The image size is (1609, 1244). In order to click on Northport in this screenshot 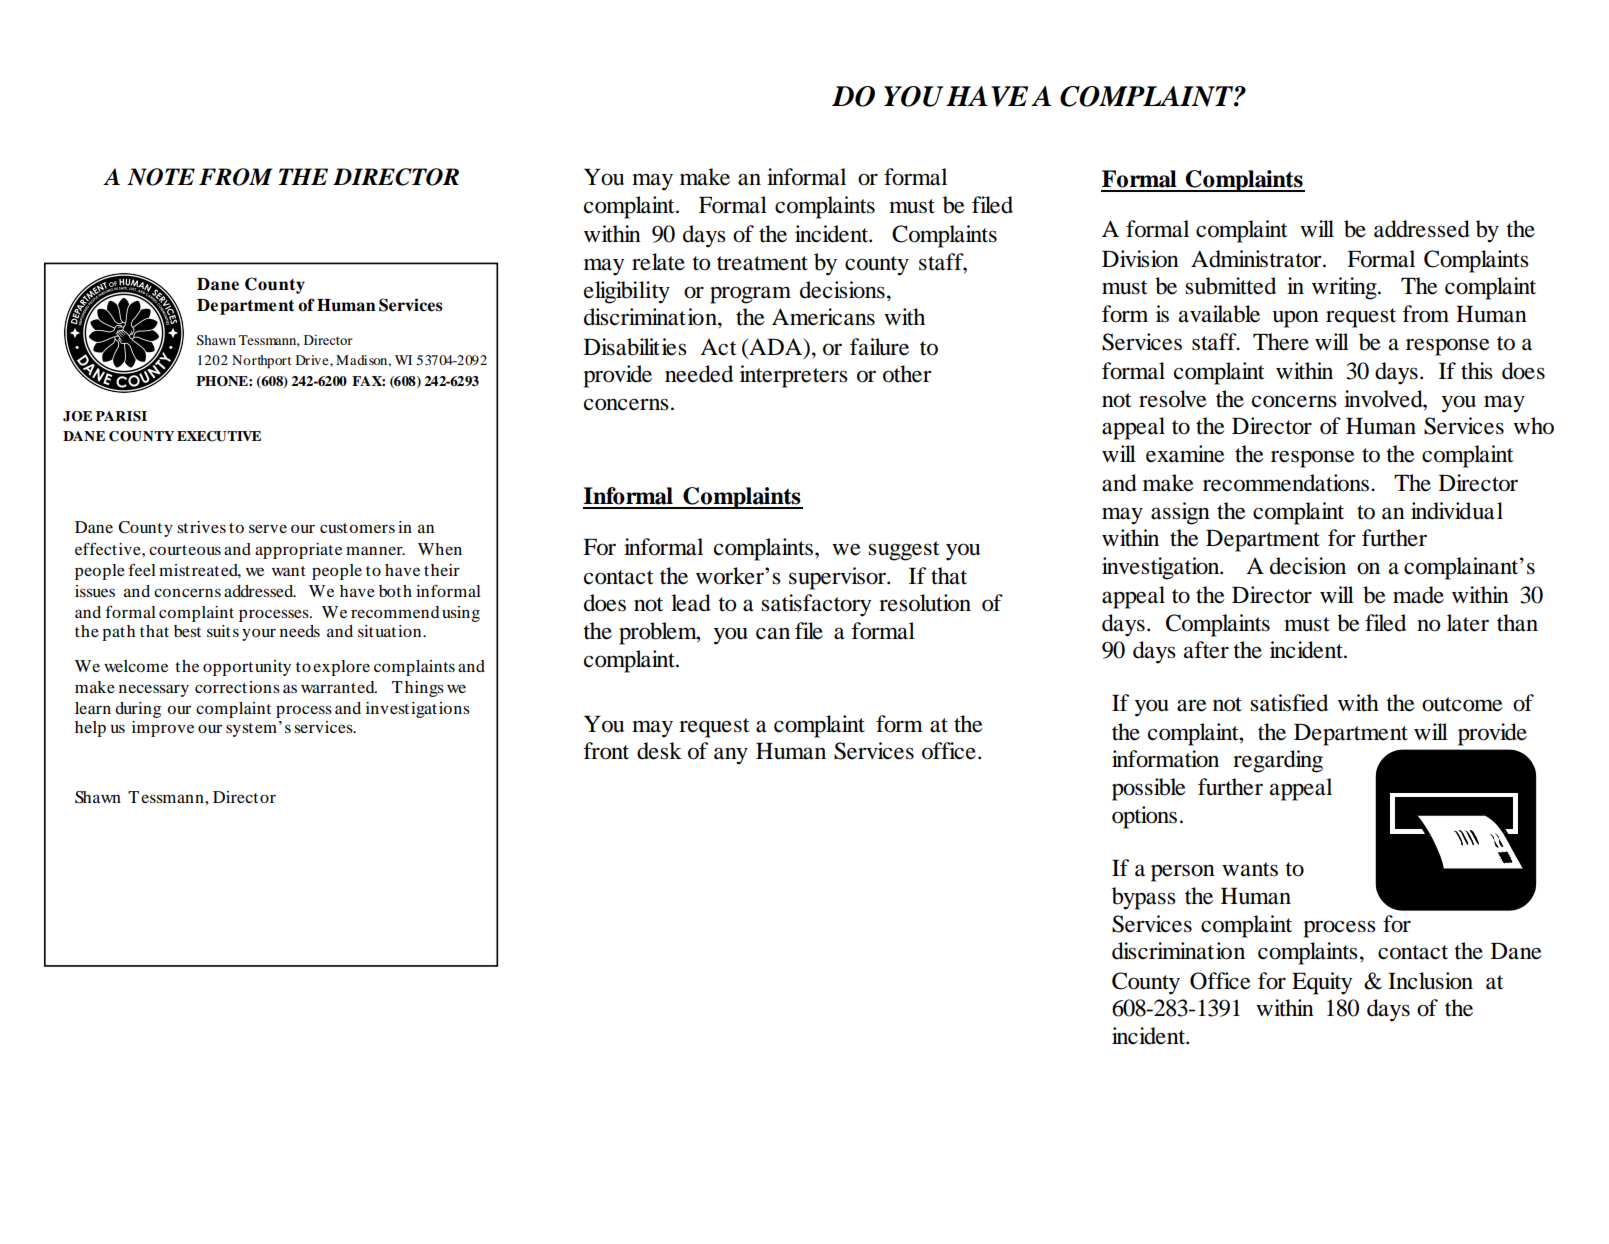, I will do `click(261, 362)`.
